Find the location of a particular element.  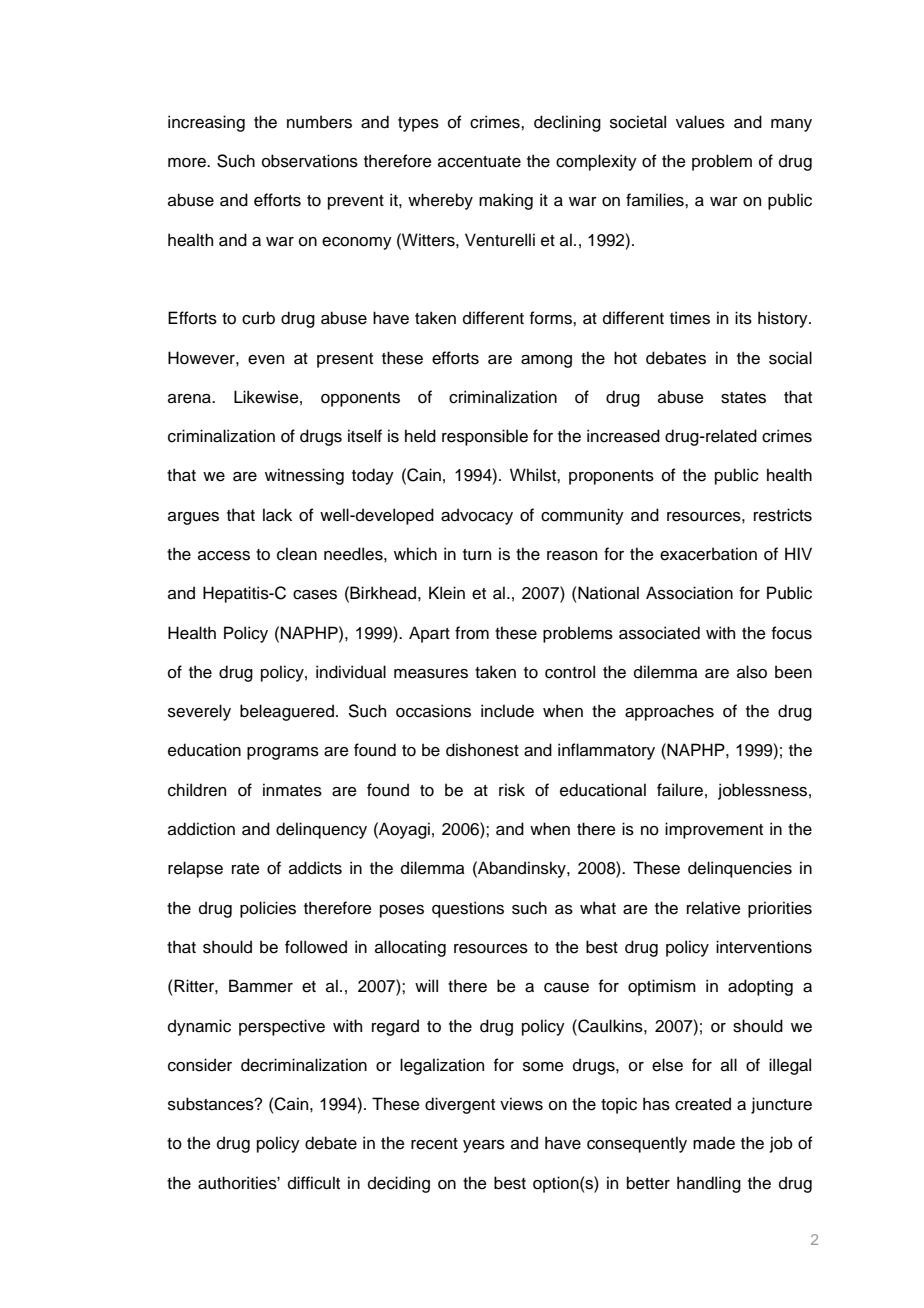

years is located at coordinates (484, 1146).
